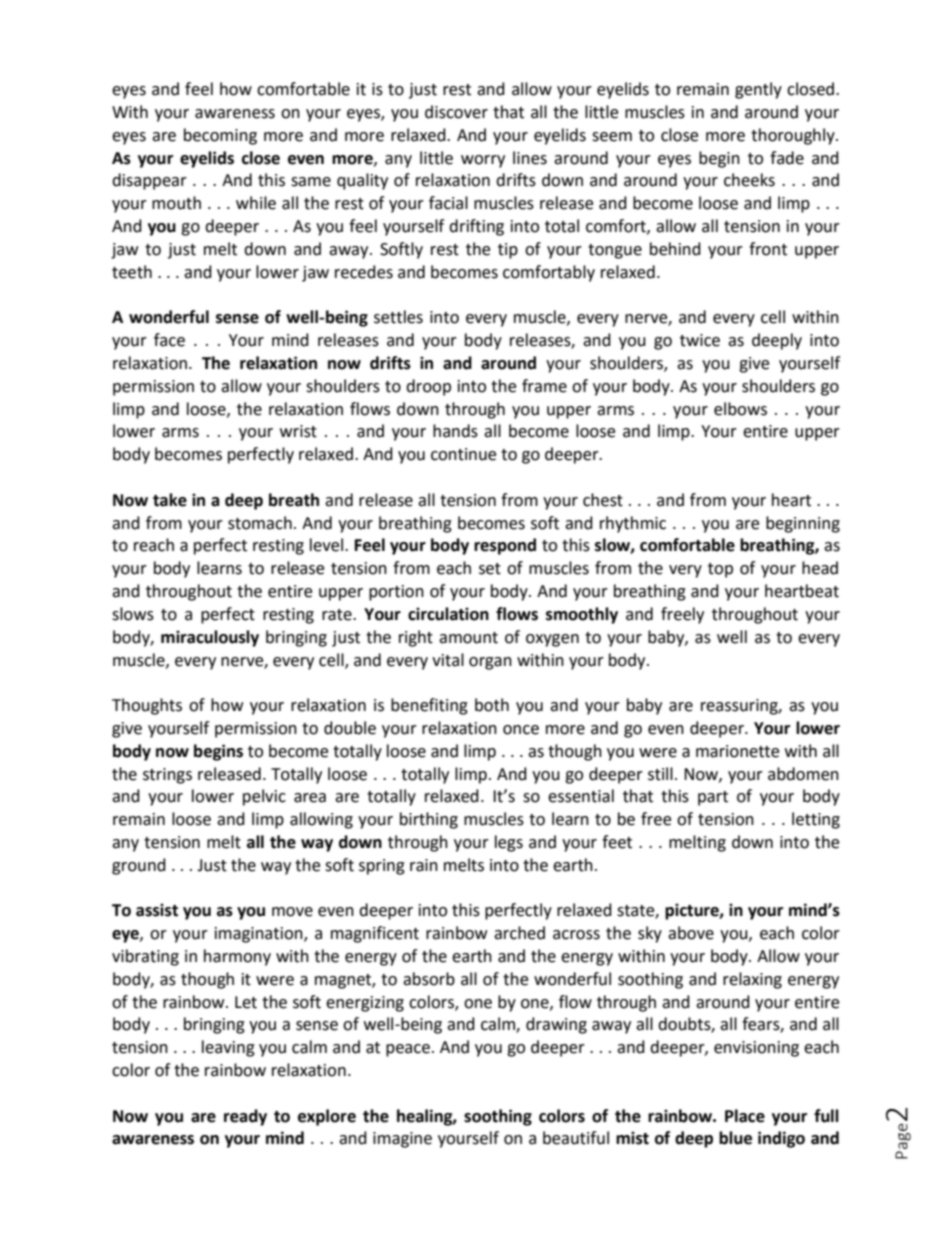 The image size is (952, 1233). What do you see at coordinates (745, 1116) in the document?
I see `Place` at bounding box center [745, 1116].
